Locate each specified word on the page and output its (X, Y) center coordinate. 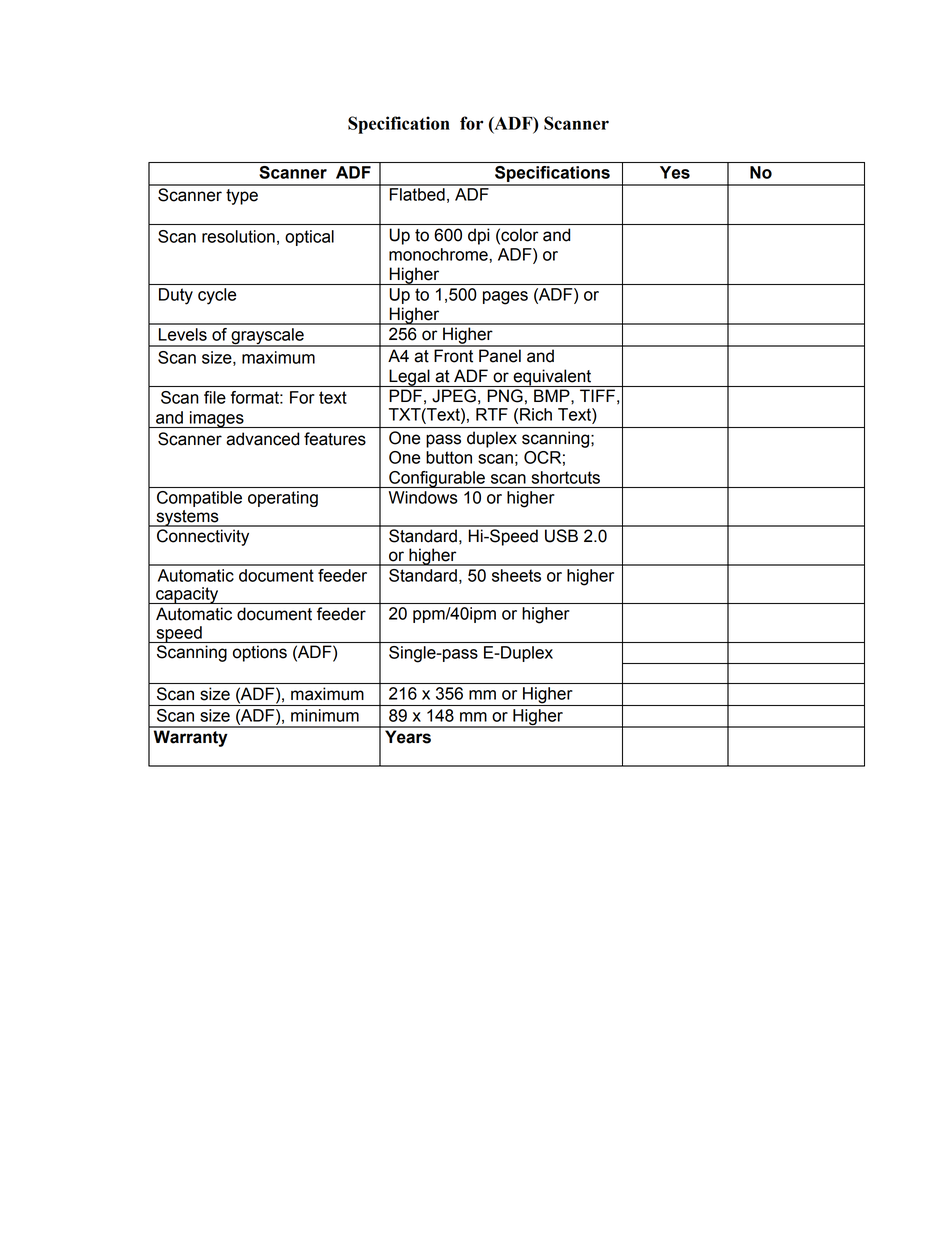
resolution (238, 236)
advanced (262, 439)
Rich (536, 414)
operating (283, 499)
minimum (325, 715)
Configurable (437, 479)
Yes (675, 172)
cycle (217, 296)
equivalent (552, 378)
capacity (187, 595)
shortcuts (566, 477)
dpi (478, 236)
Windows (423, 497)
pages (505, 298)
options (260, 653)
